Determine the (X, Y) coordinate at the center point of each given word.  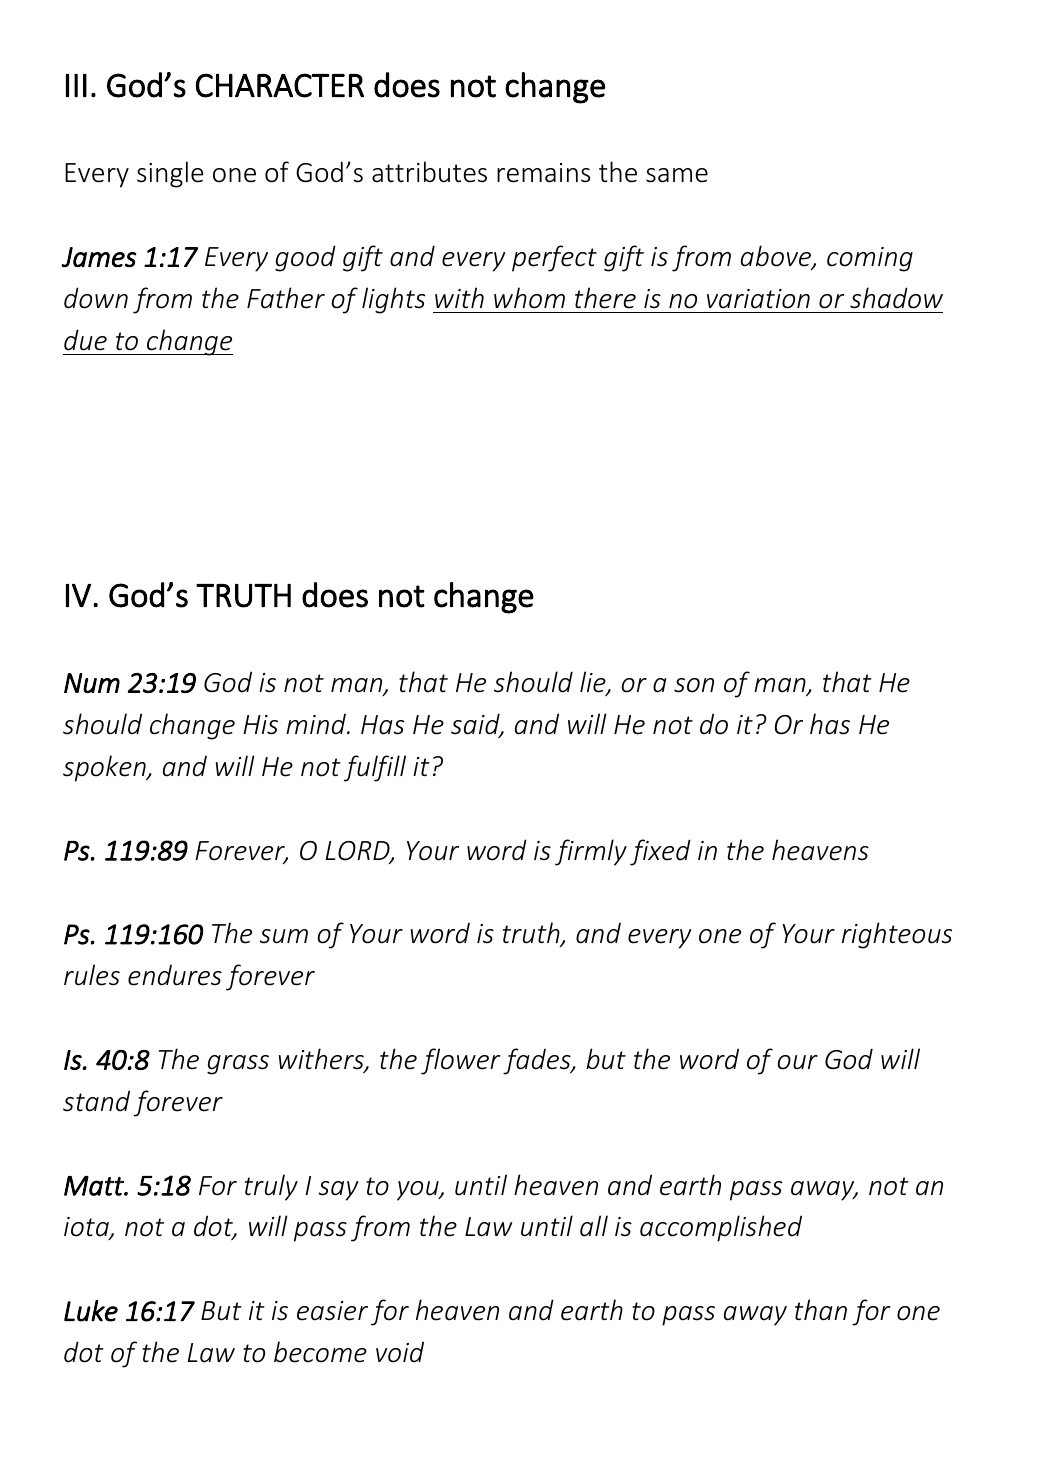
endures (175, 975)
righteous (897, 935)
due (85, 340)
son (694, 685)
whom (529, 298)
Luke (91, 1311)
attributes (429, 172)
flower (461, 1061)
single (170, 174)
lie (594, 683)
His (260, 725)
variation (758, 299)
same (677, 175)
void (400, 1352)
